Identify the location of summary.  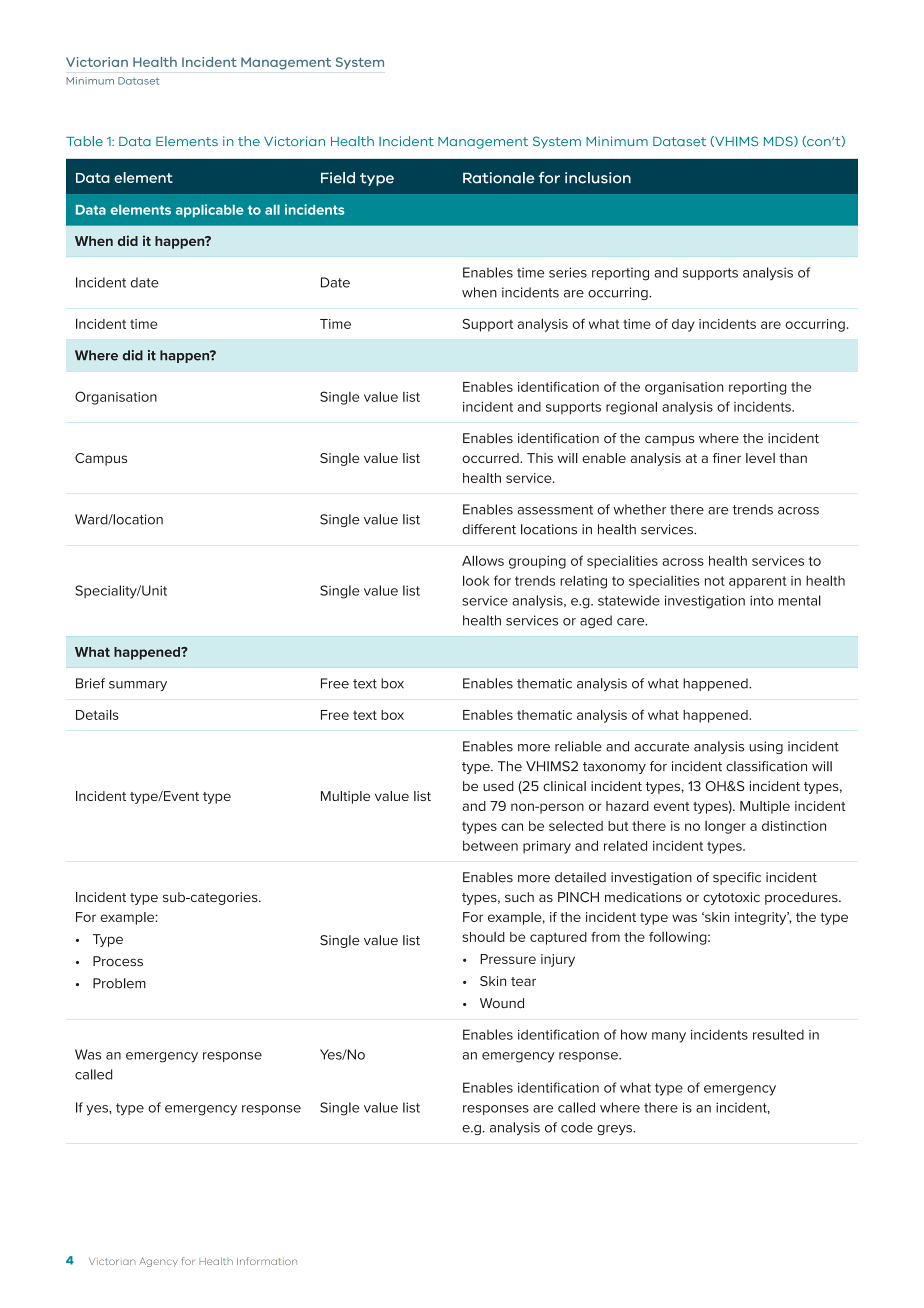
(138, 686).
